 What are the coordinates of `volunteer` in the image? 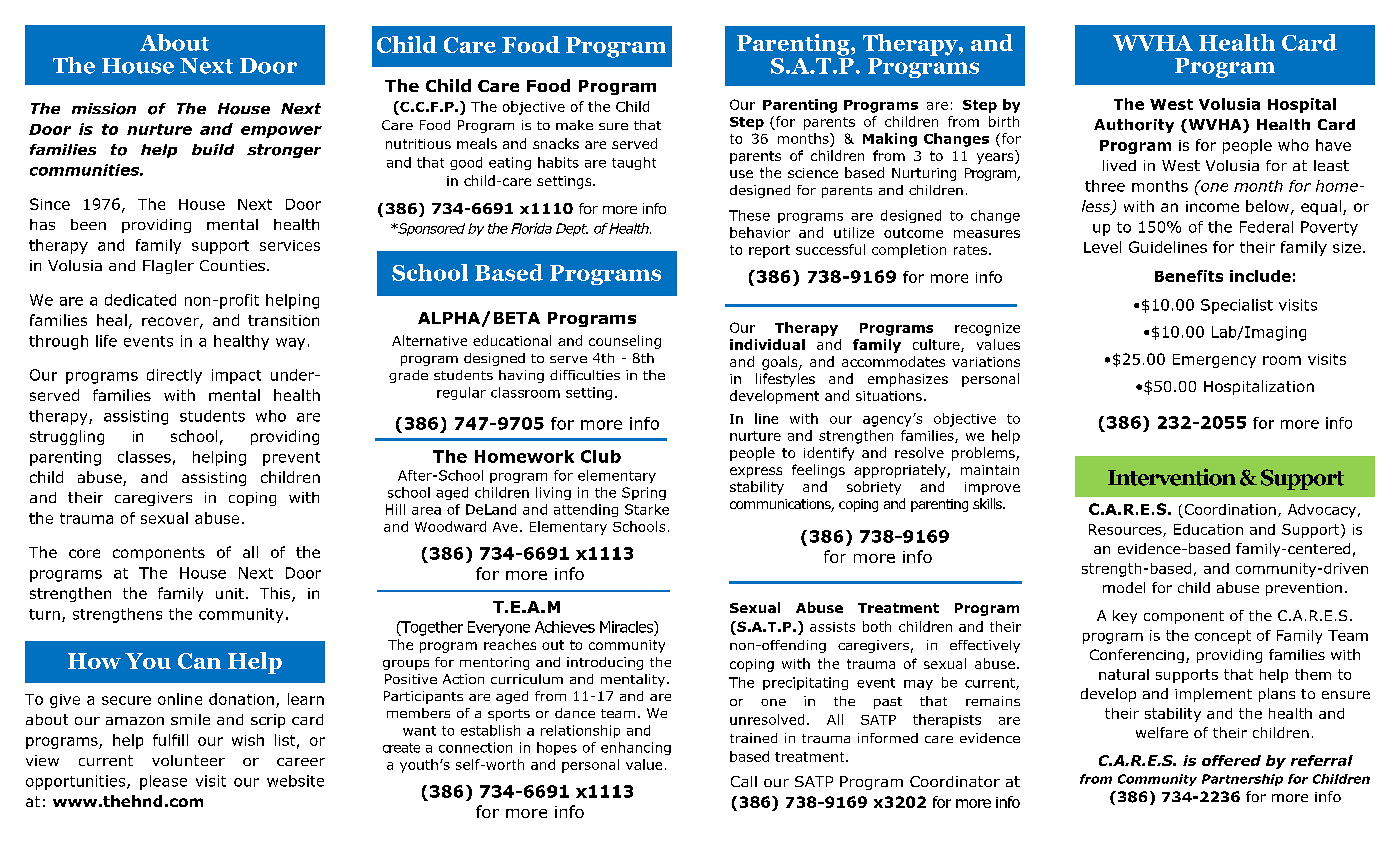 It's located at (188, 760).
